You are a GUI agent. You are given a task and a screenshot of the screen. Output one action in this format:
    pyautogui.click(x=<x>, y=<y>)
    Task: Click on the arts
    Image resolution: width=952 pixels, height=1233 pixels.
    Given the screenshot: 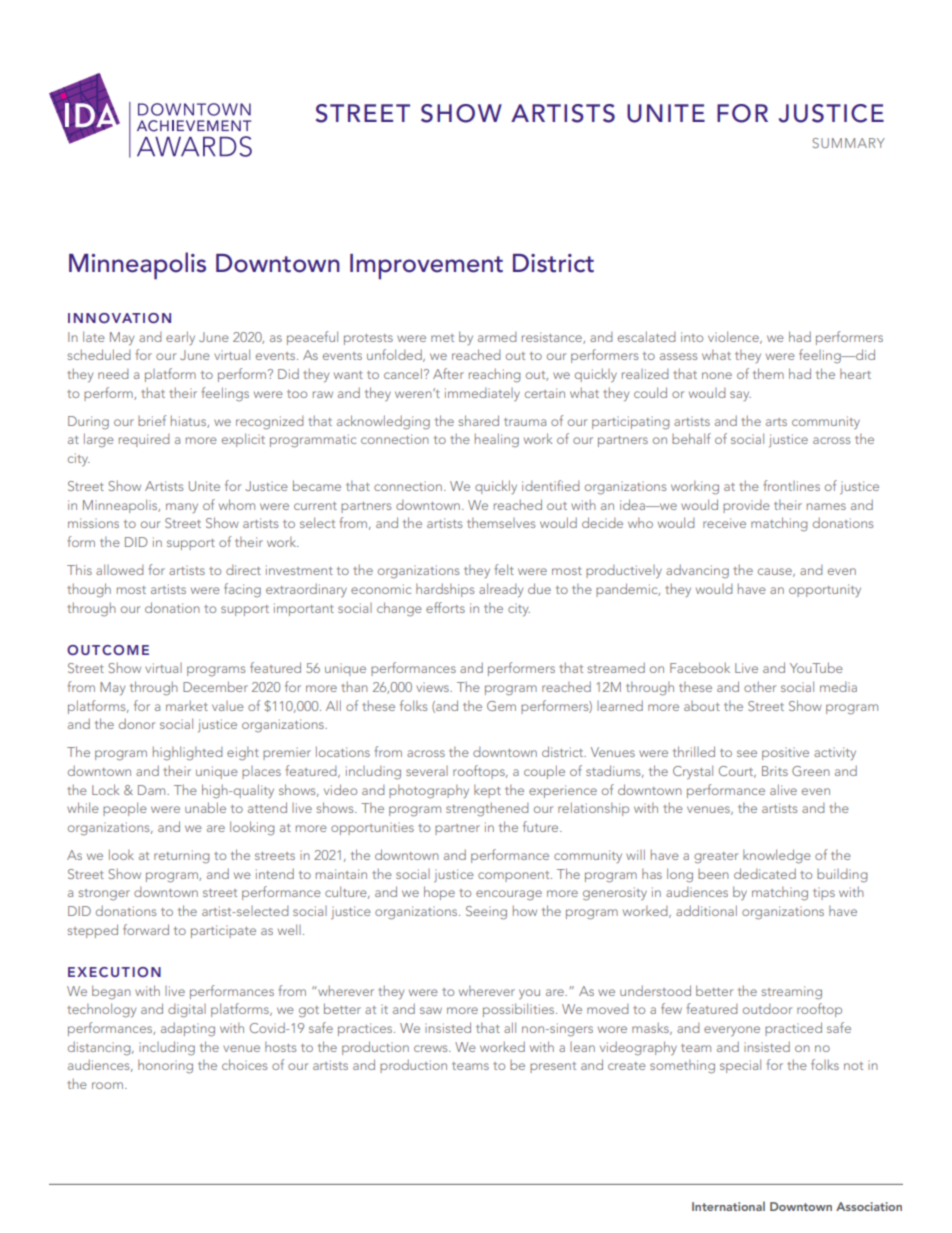 What is the action you would take?
    pyautogui.click(x=776, y=422)
